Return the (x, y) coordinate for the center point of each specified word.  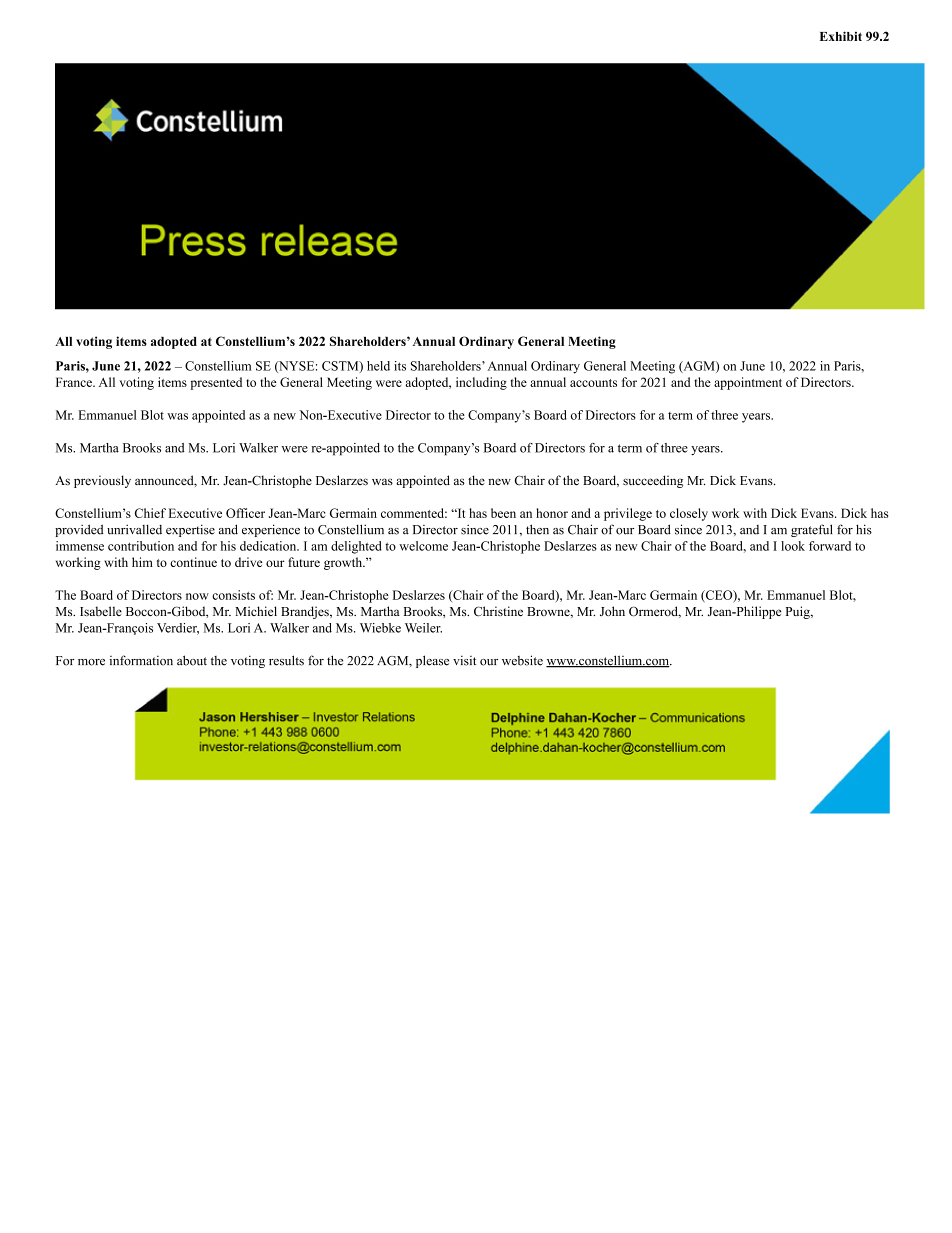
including (481, 383)
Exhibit (841, 36)
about (192, 660)
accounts (593, 383)
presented (216, 383)
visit (464, 660)
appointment (748, 383)
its (400, 366)
